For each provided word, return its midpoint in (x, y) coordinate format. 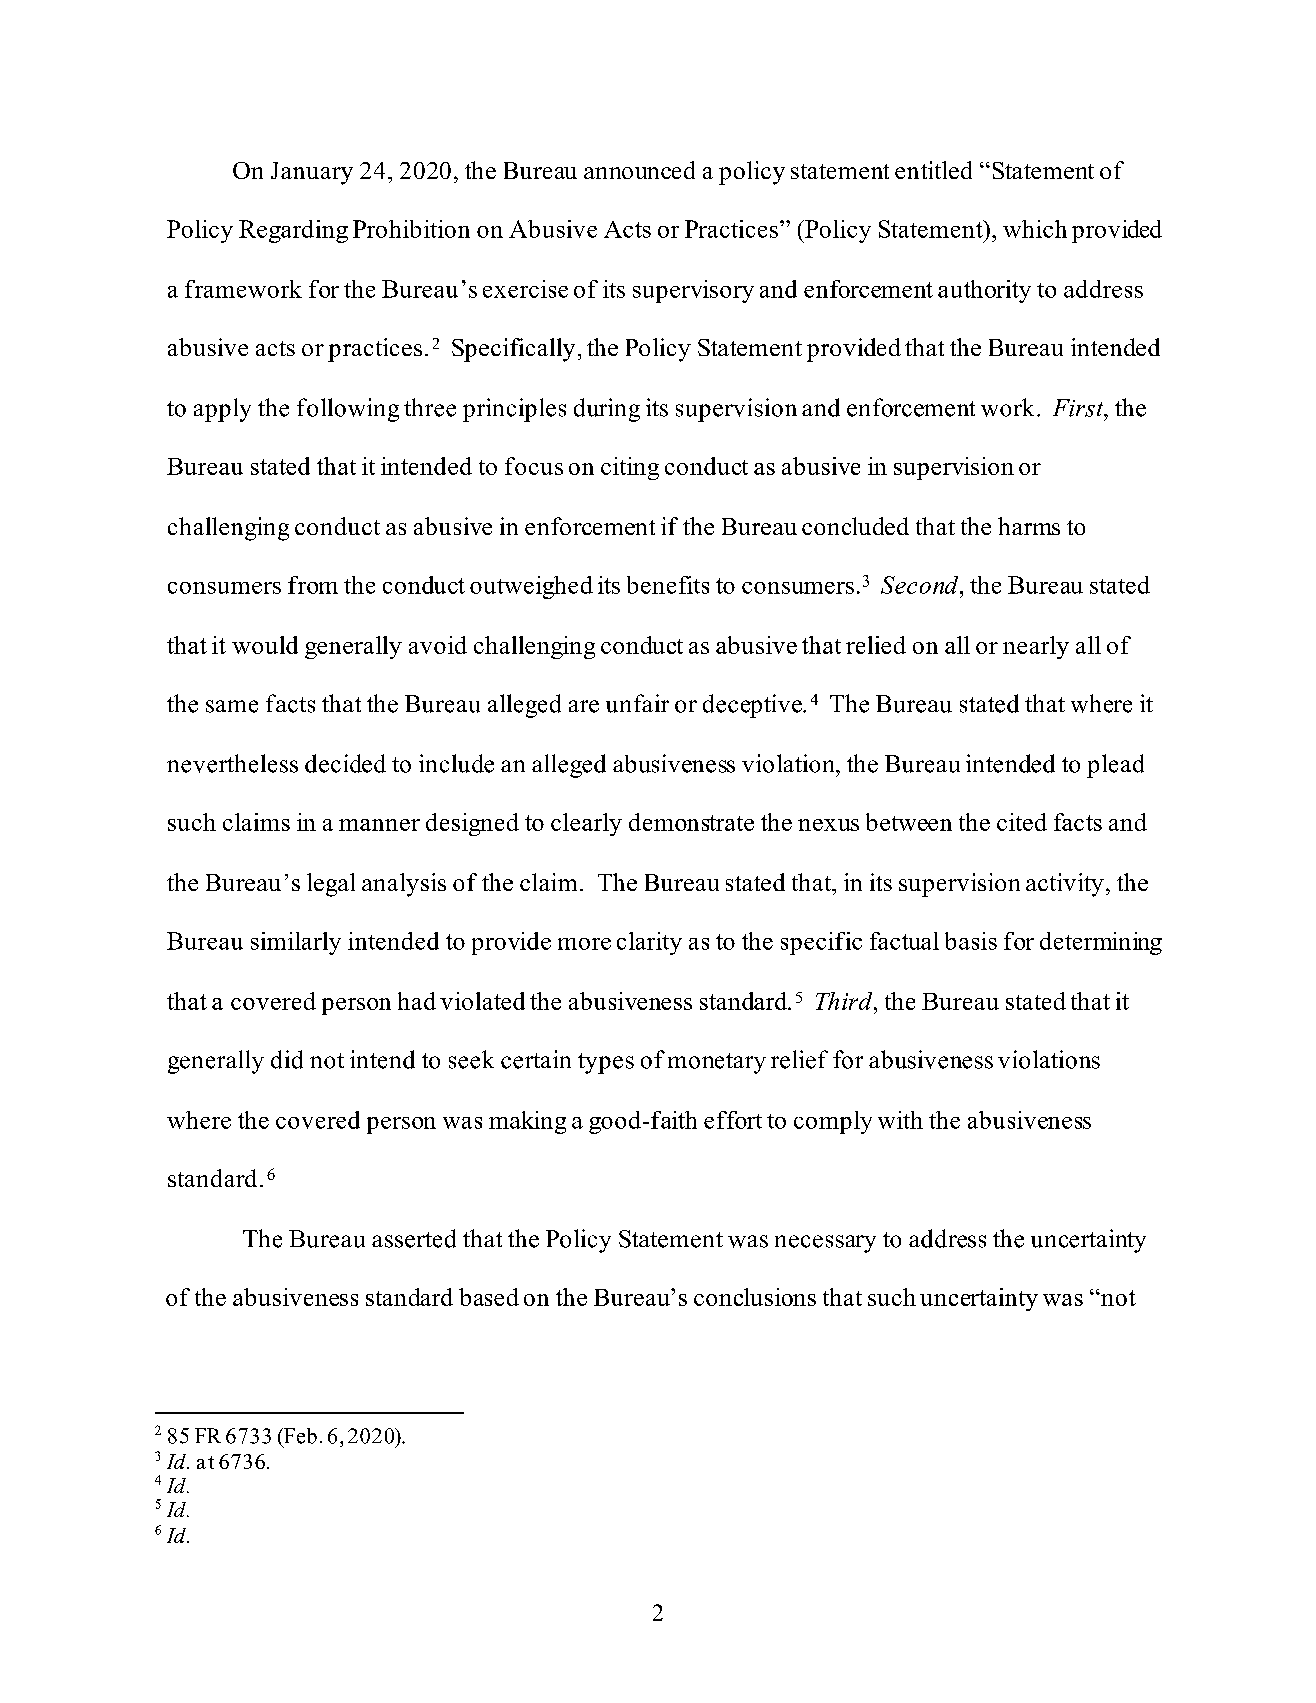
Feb (299, 1436)
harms (1029, 526)
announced (639, 170)
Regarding (293, 231)
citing (630, 468)
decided (345, 763)
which (1035, 229)
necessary (825, 1244)
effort (733, 1120)
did (287, 1059)
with (900, 1120)
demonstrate (691, 822)
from (313, 585)
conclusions (755, 1297)
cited (1022, 822)
